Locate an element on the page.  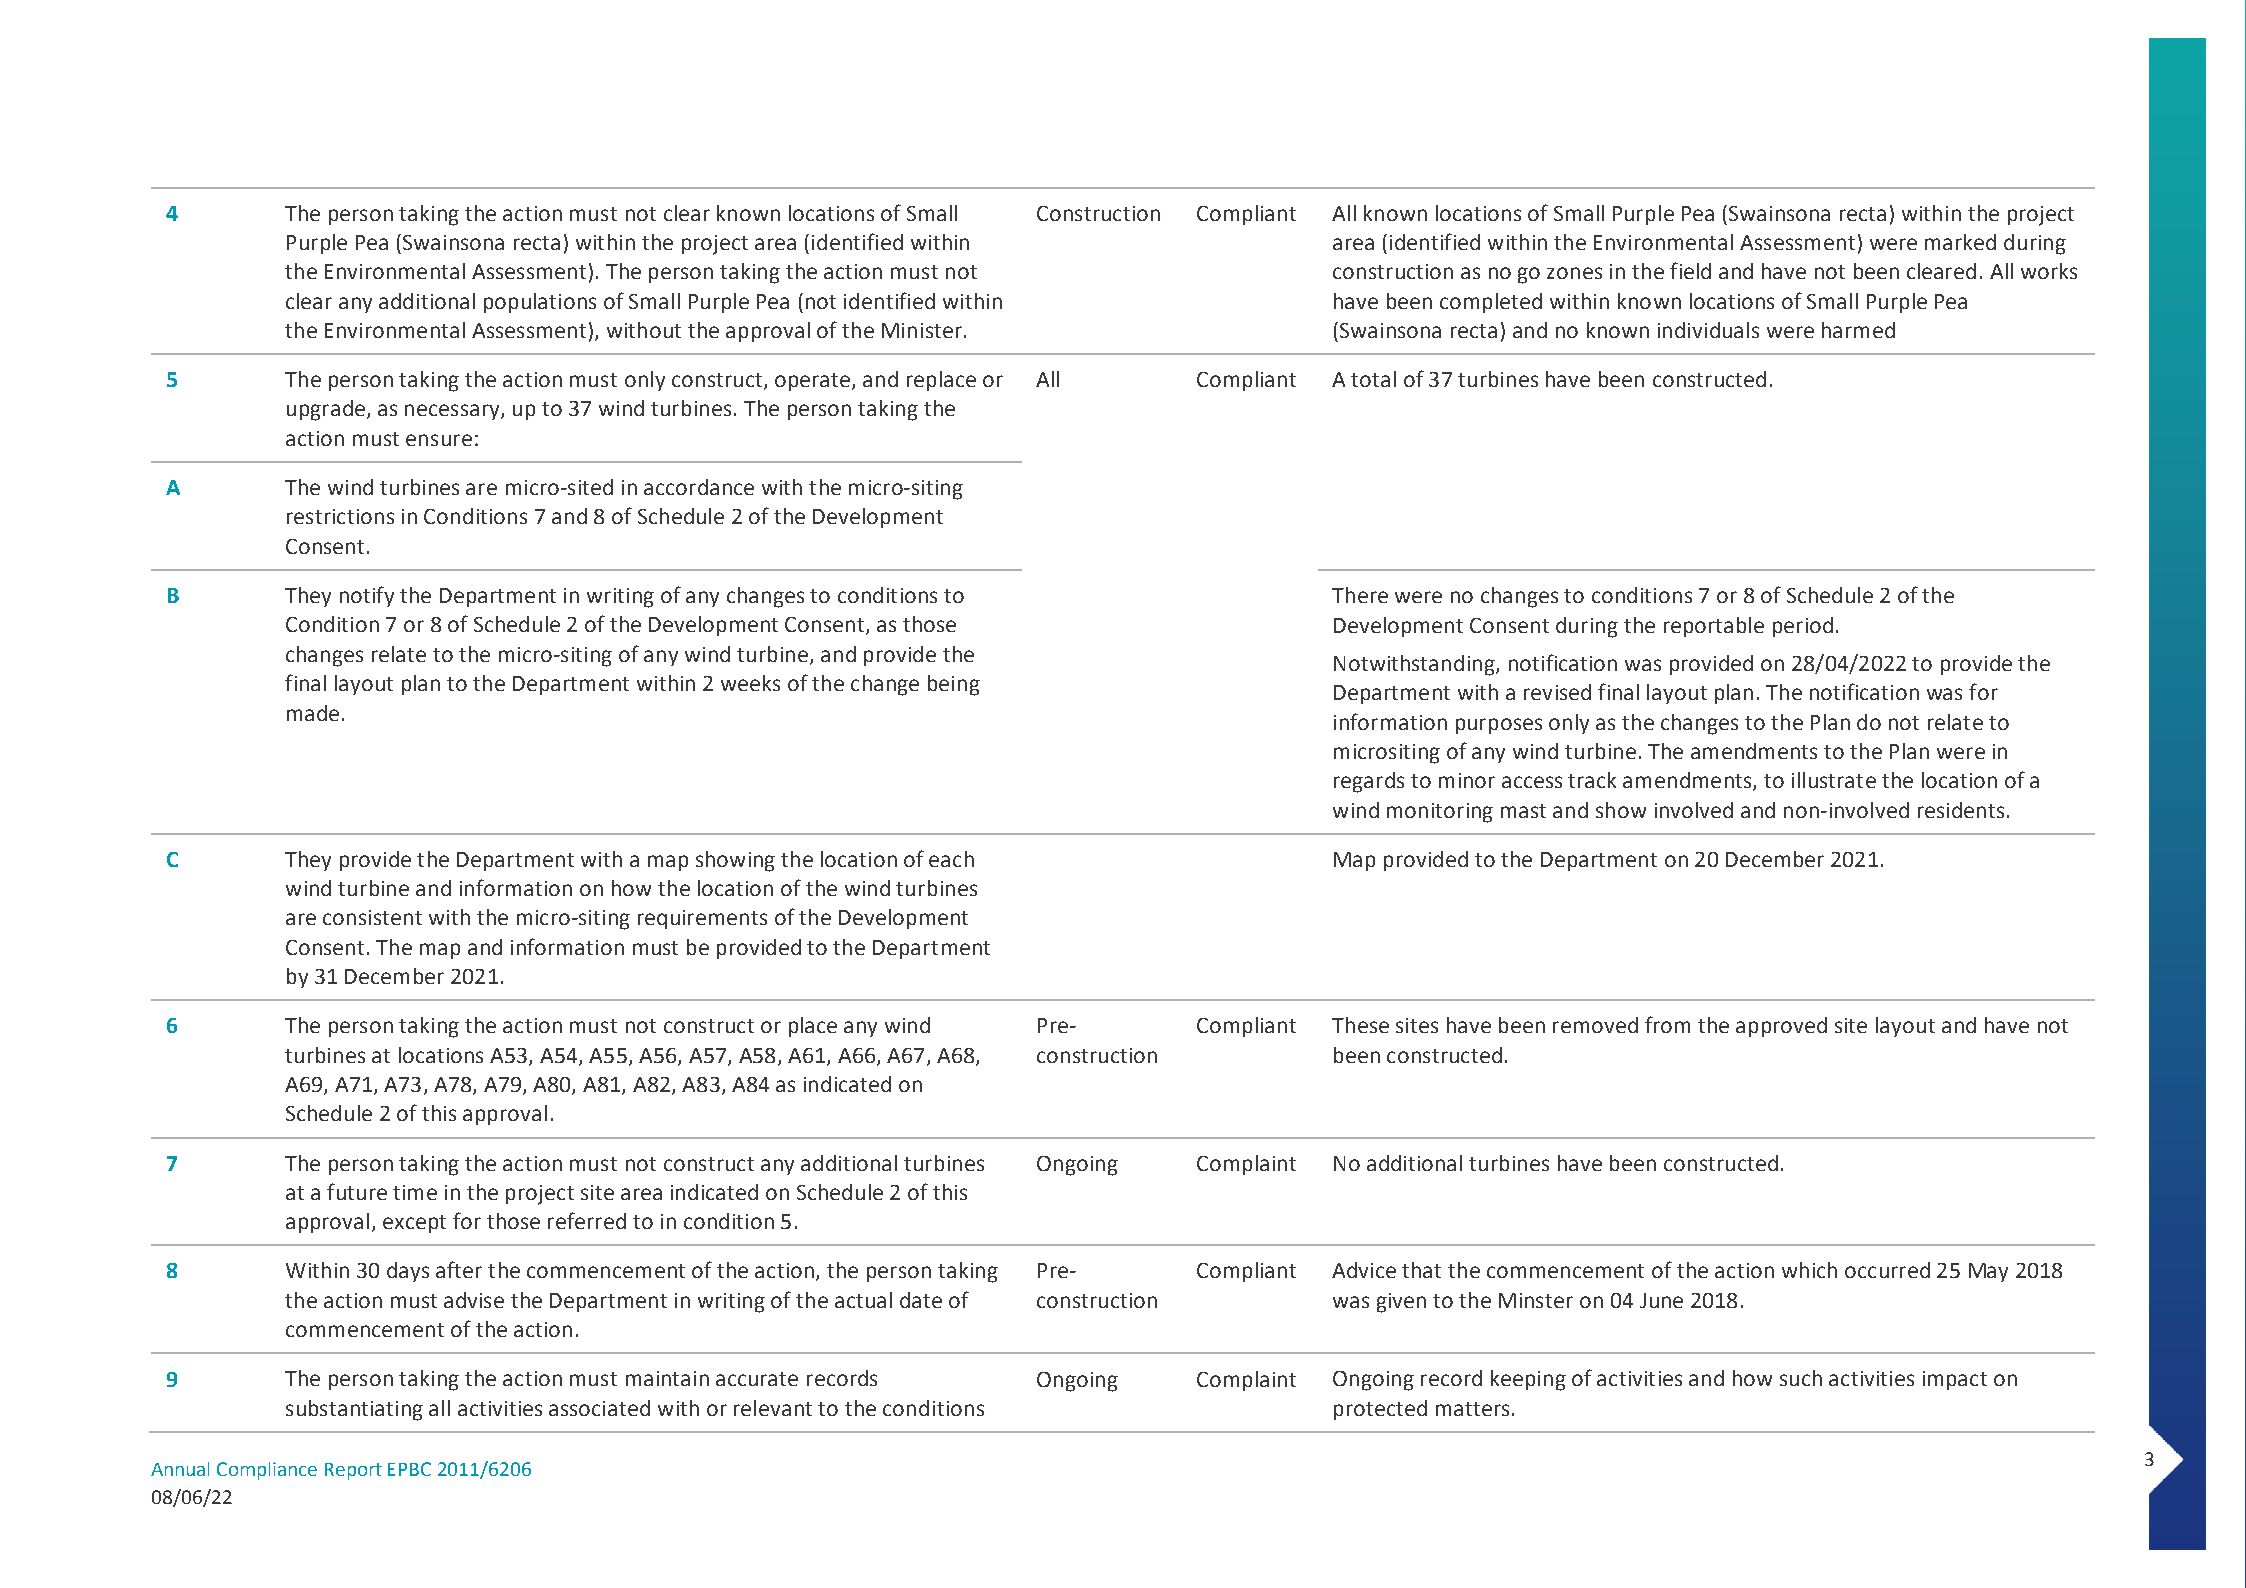
period is located at coordinates (1803, 627).
